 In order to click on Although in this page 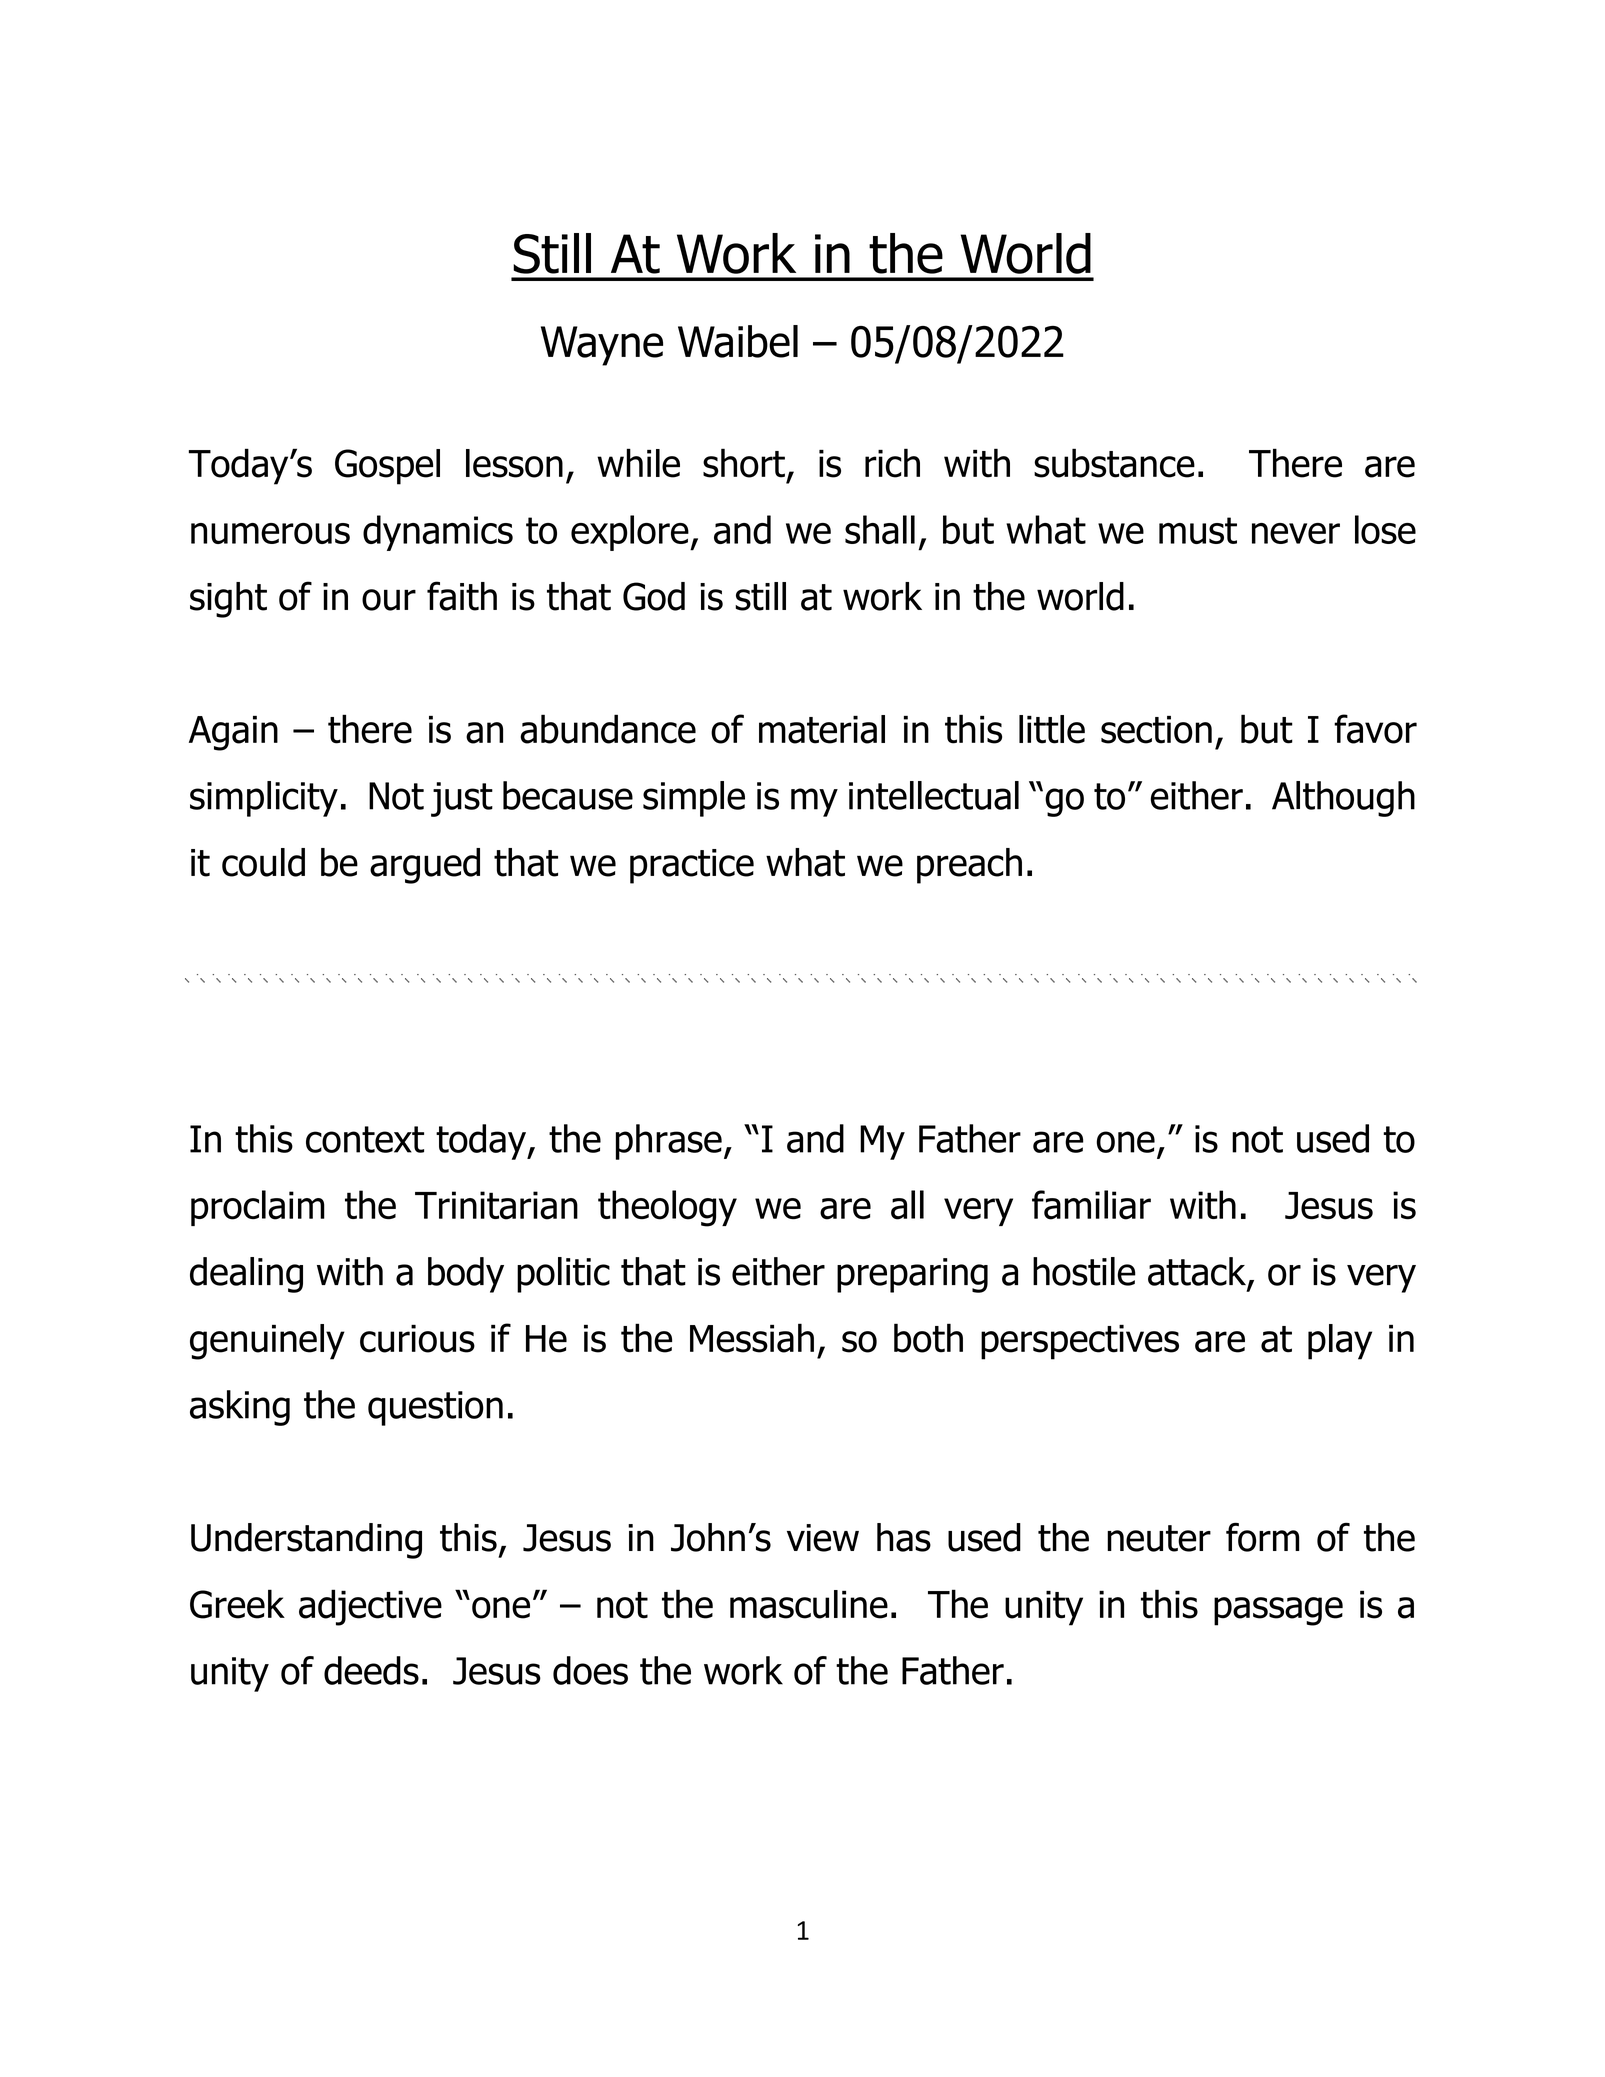, I will do `click(1343, 799)`.
